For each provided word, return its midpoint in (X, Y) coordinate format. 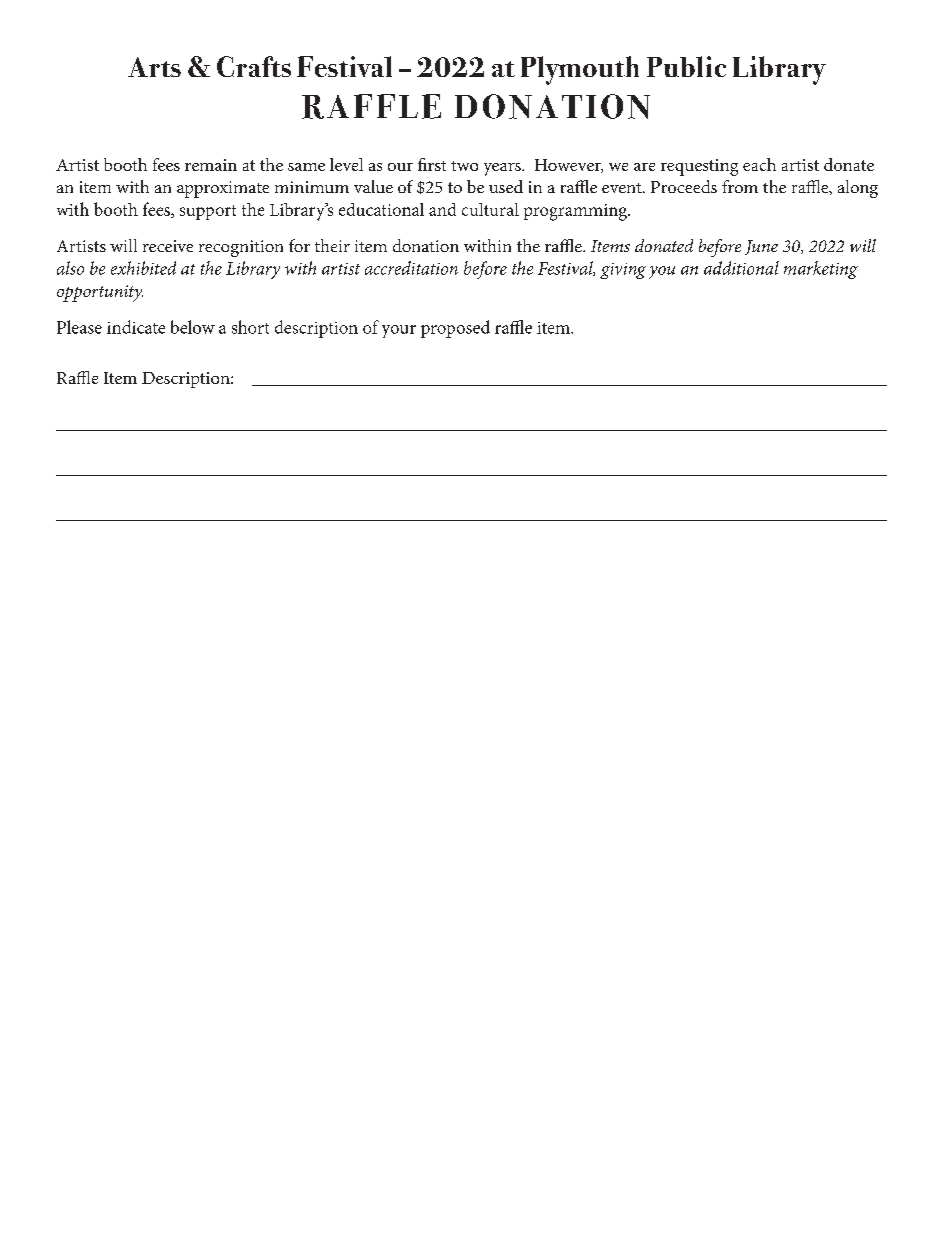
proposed (455, 329)
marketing (821, 270)
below (193, 327)
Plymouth (580, 70)
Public (686, 66)
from (740, 186)
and (442, 209)
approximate (223, 189)
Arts (154, 67)
